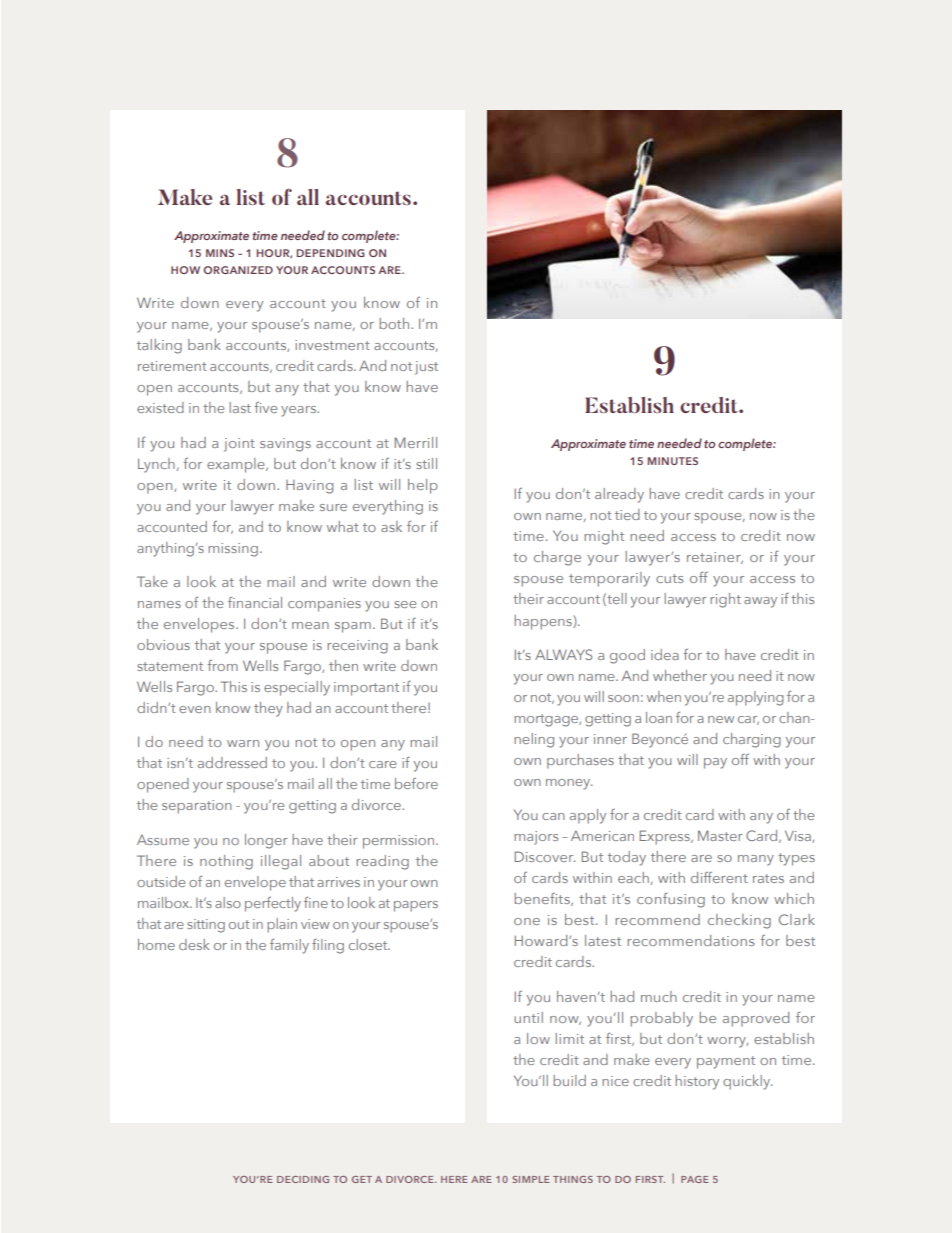  What do you see at coordinates (557, 558) in the screenshot?
I see `charge` at bounding box center [557, 558].
